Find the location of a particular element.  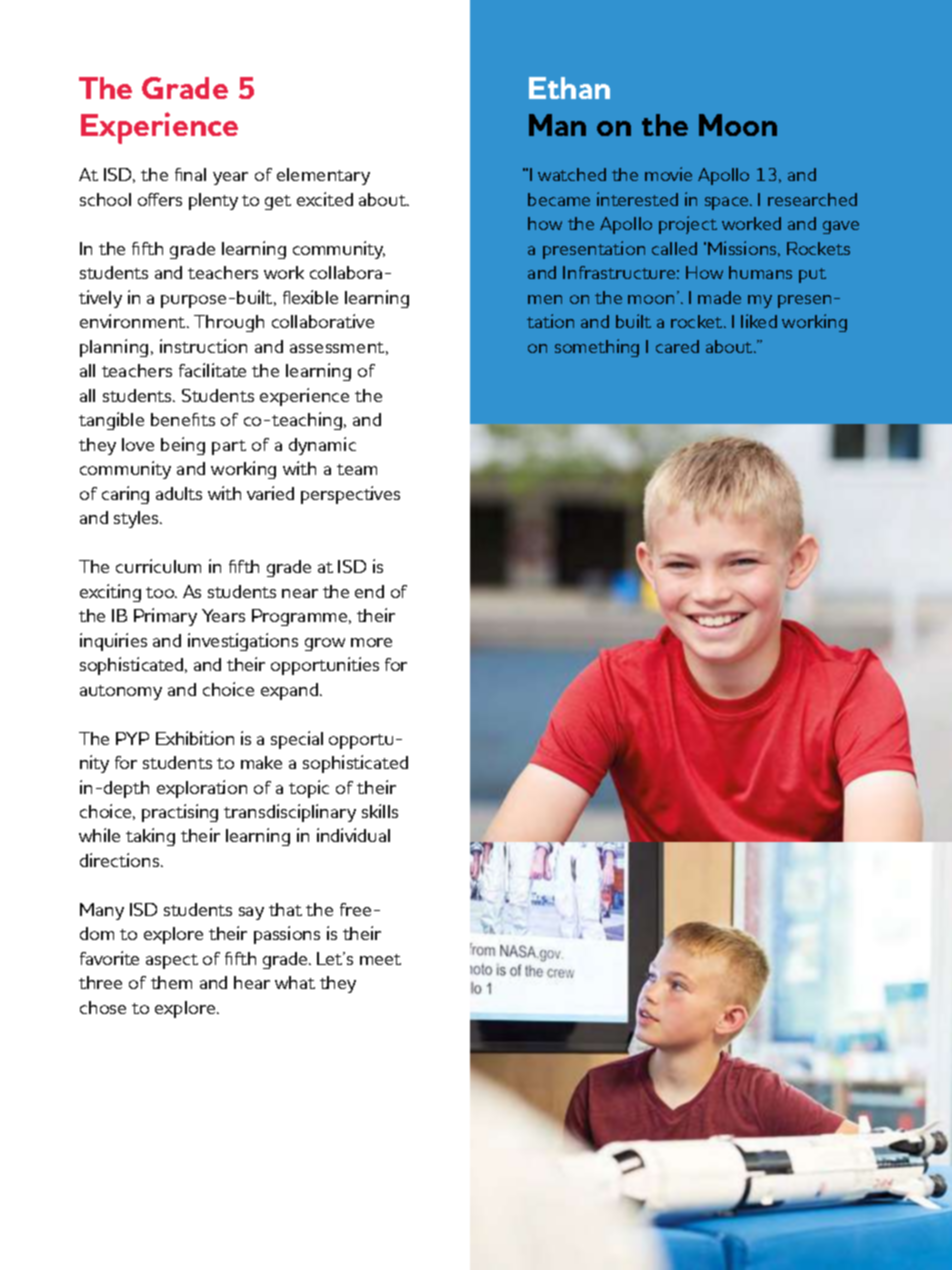

more is located at coordinates (371, 642).
